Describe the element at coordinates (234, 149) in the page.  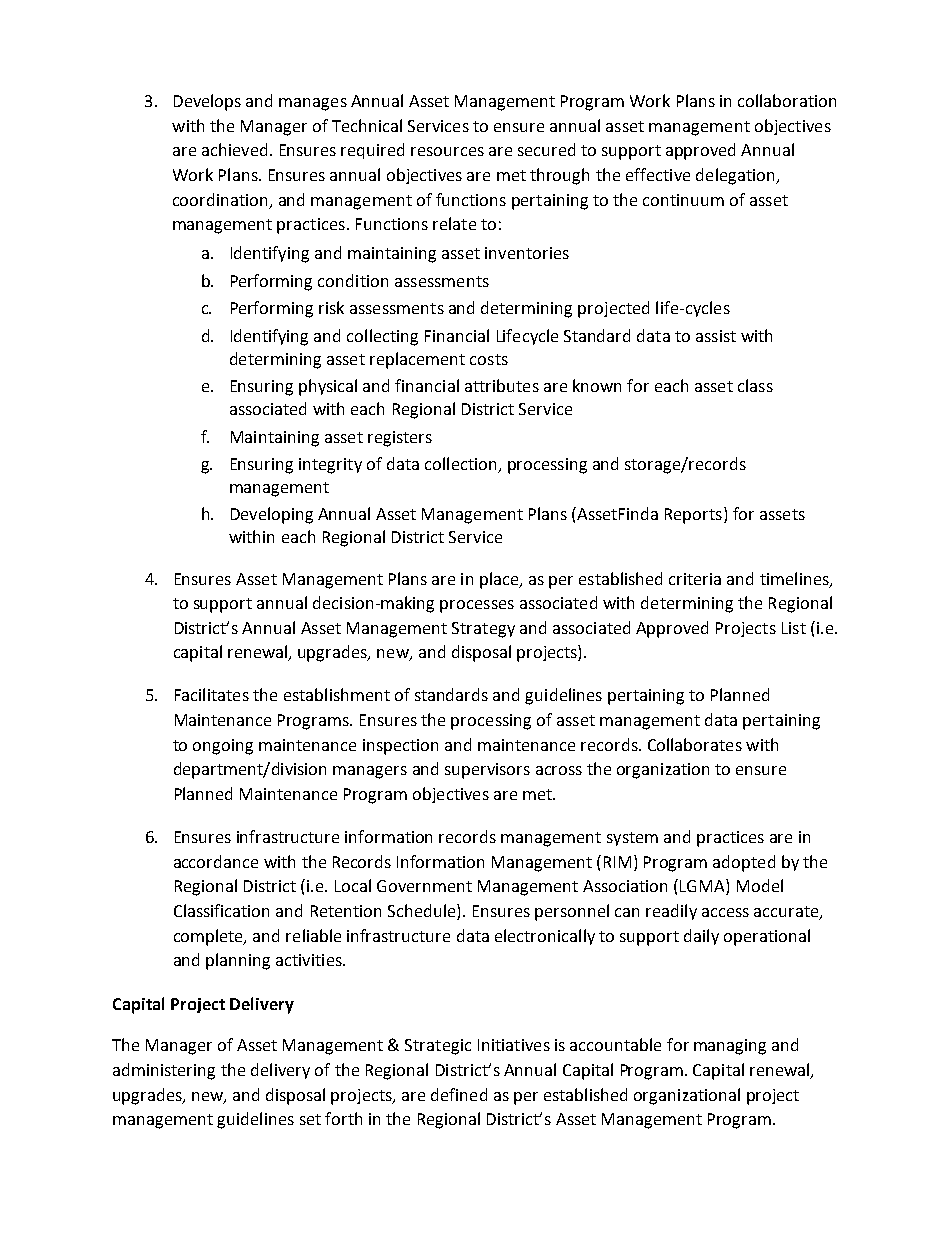
I see `achieved` at that location.
